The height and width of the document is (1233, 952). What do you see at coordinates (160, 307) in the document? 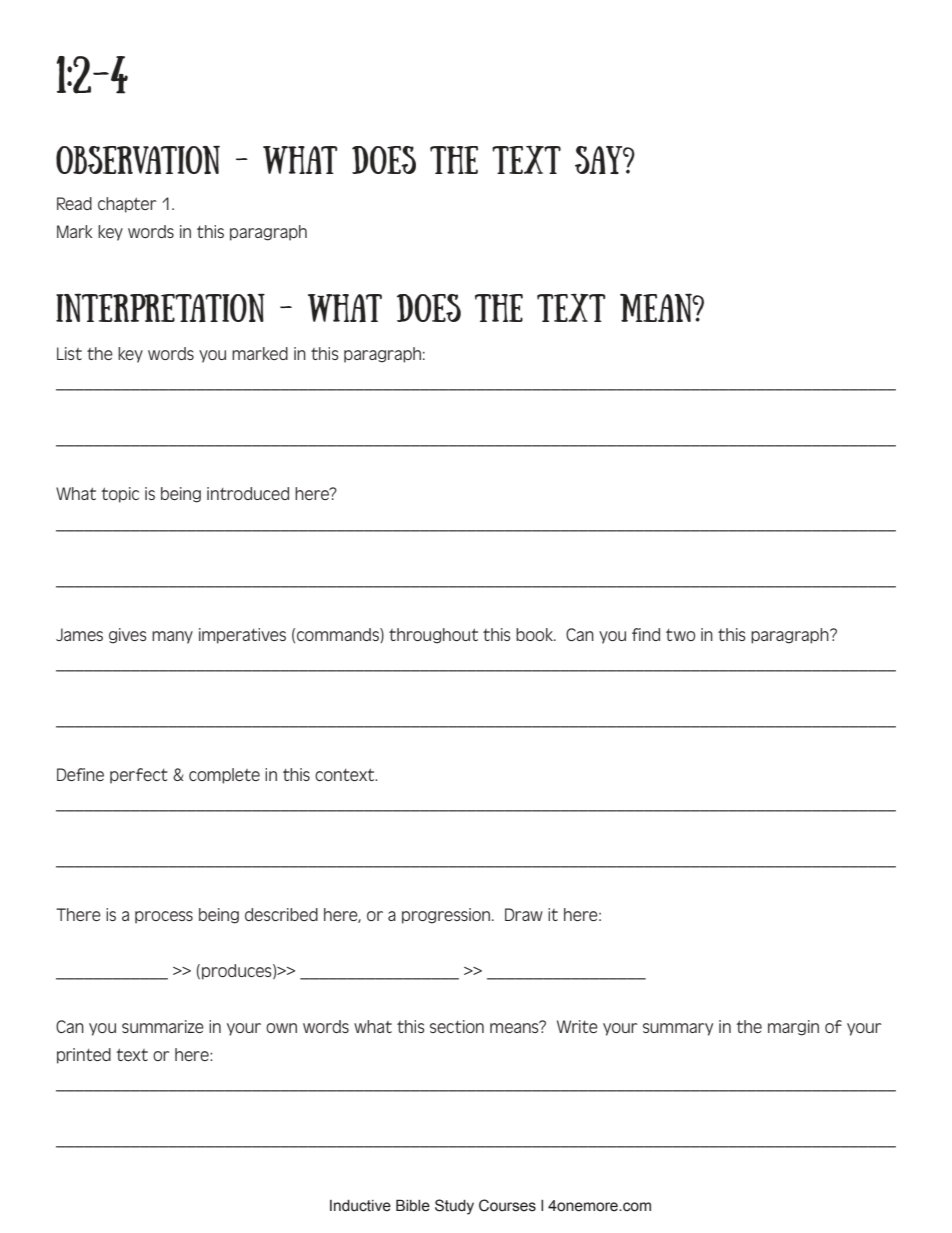
I see `Interpretation` at bounding box center [160, 307].
